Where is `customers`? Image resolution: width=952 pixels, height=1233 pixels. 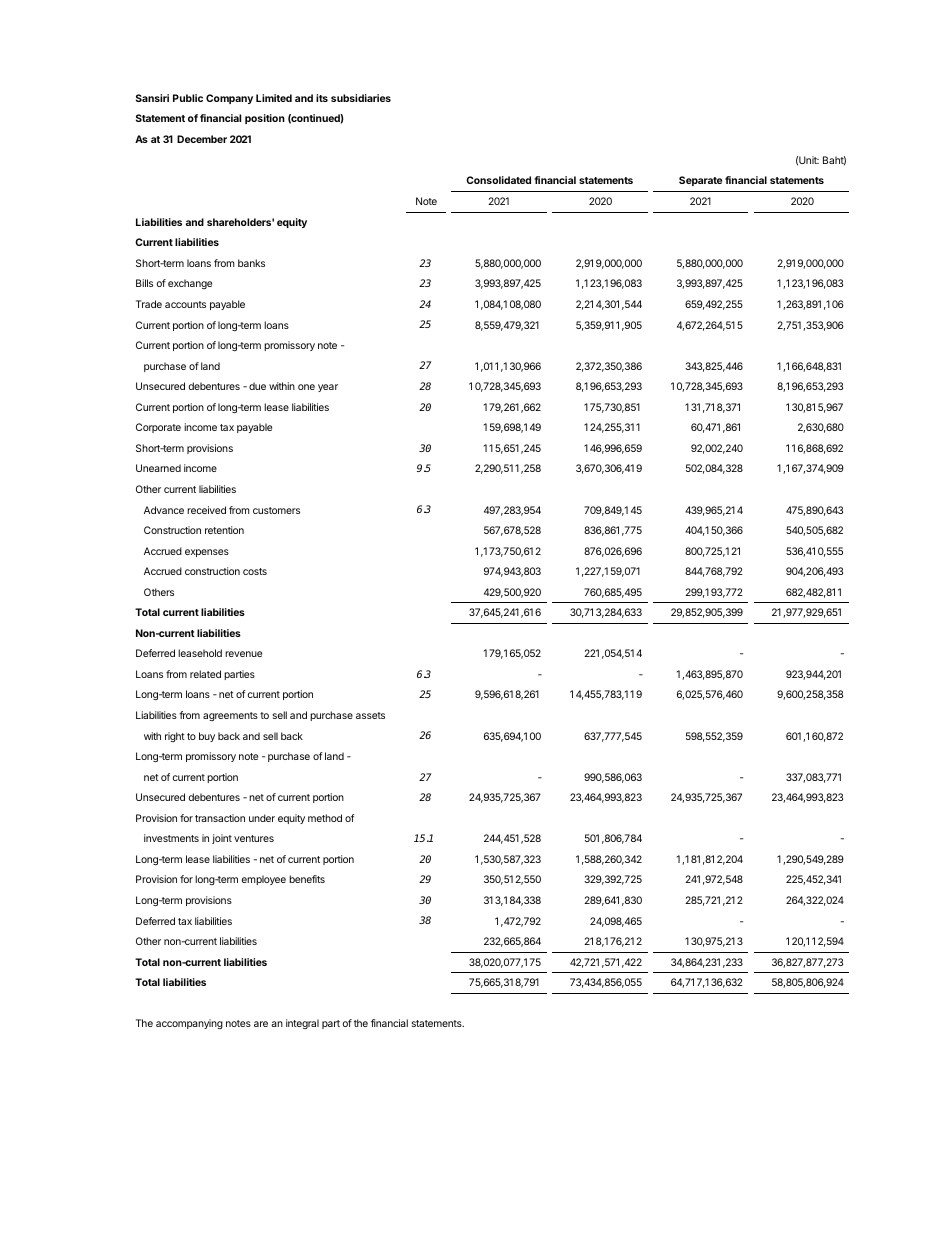
customers is located at coordinates (276, 510).
